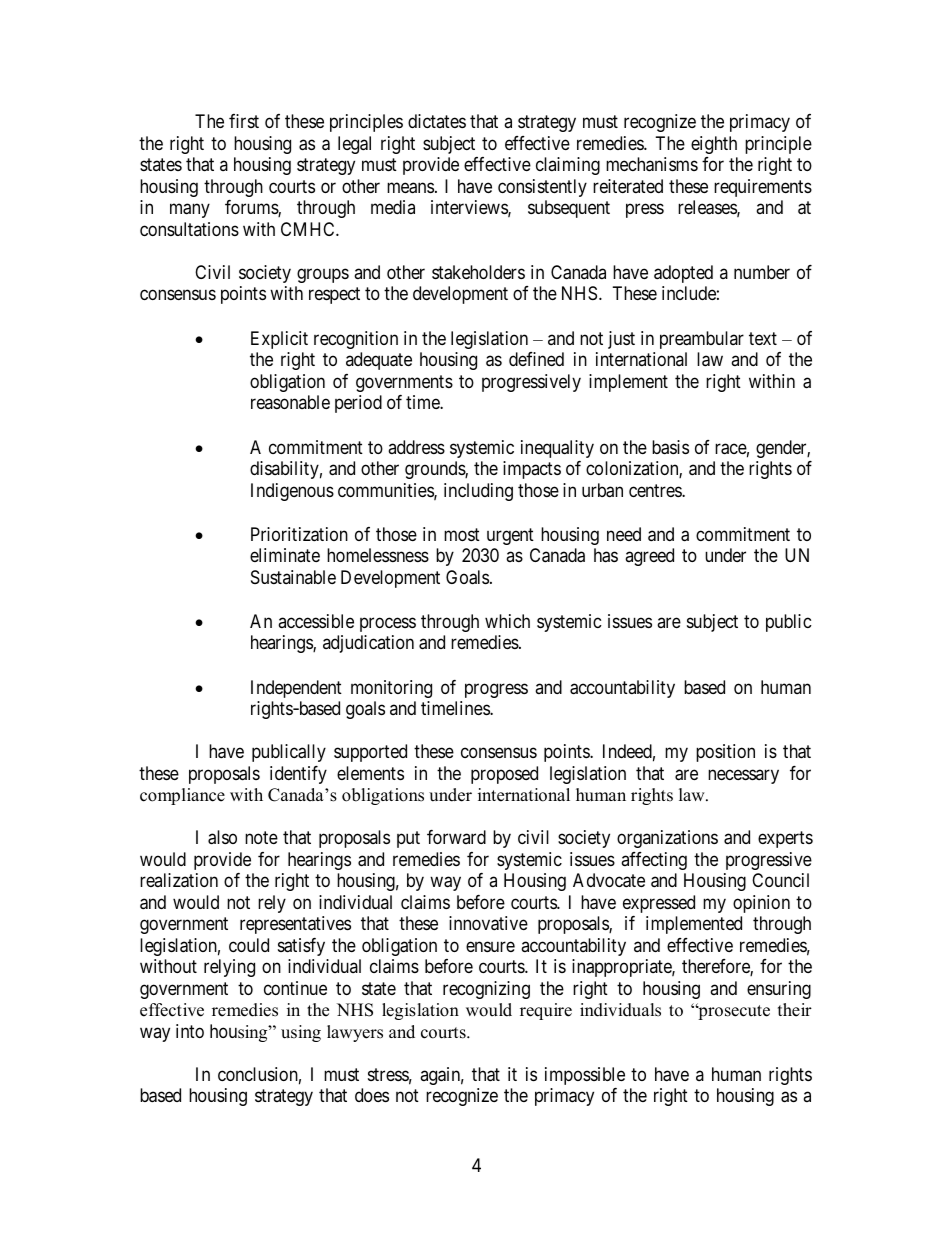  Describe the element at coordinates (649, 557) in the page. I see `agreed` at that location.
